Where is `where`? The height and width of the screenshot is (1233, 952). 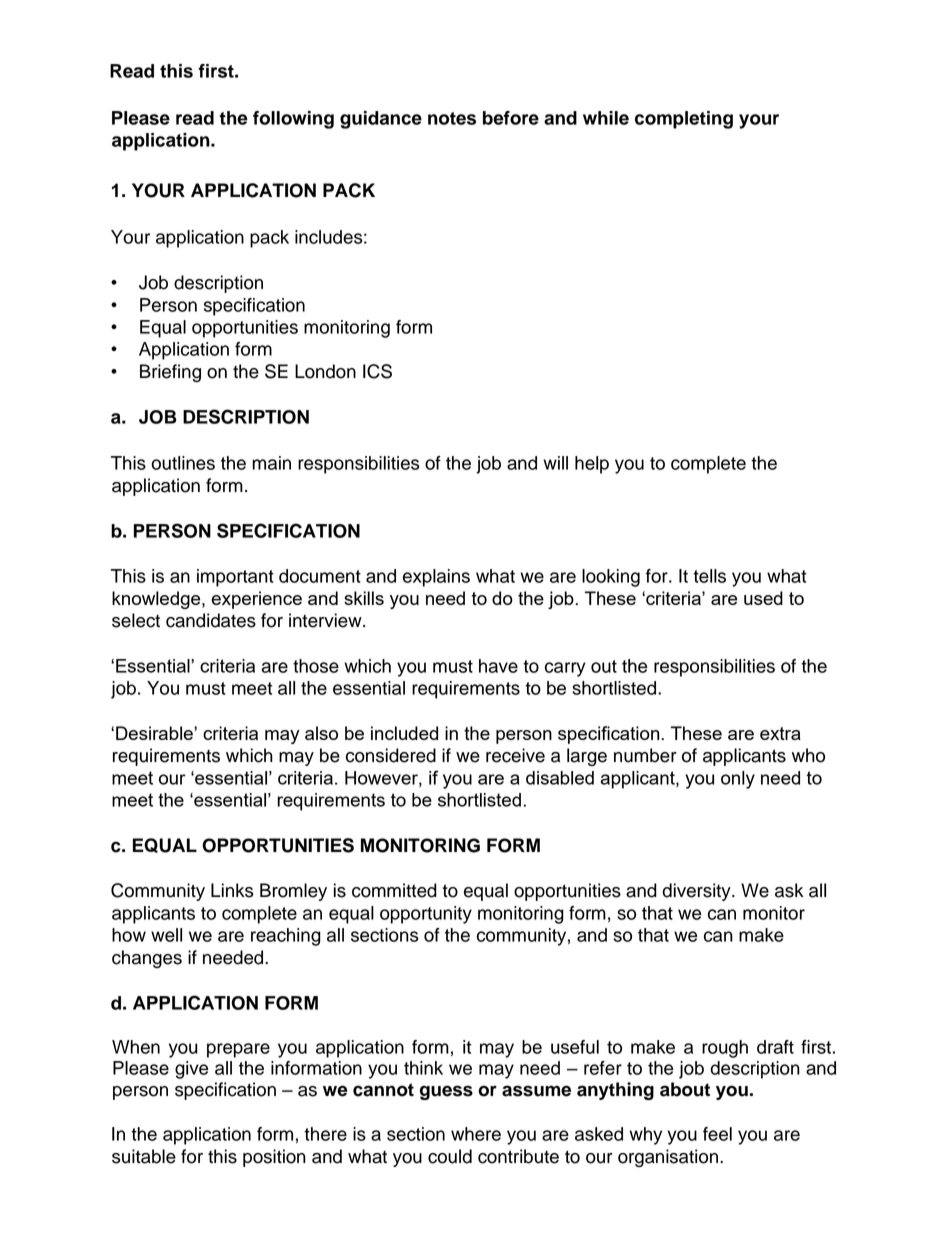 where is located at coordinates (476, 1134).
